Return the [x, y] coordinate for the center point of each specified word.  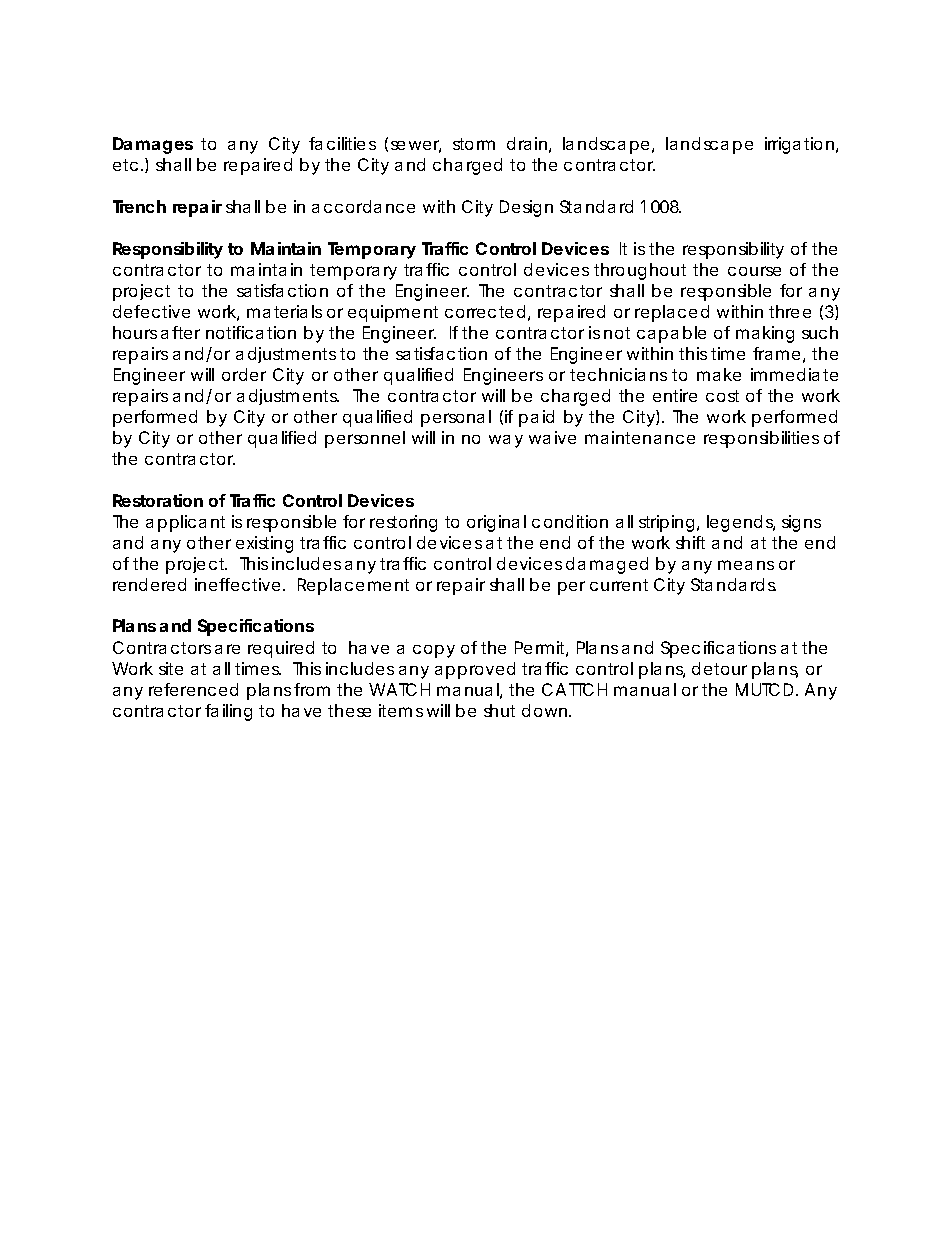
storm [474, 144]
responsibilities [761, 439]
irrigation [801, 145]
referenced [193, 689]
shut [499, 710]
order [244, 374]
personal [456, 418]
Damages [153, 145]
